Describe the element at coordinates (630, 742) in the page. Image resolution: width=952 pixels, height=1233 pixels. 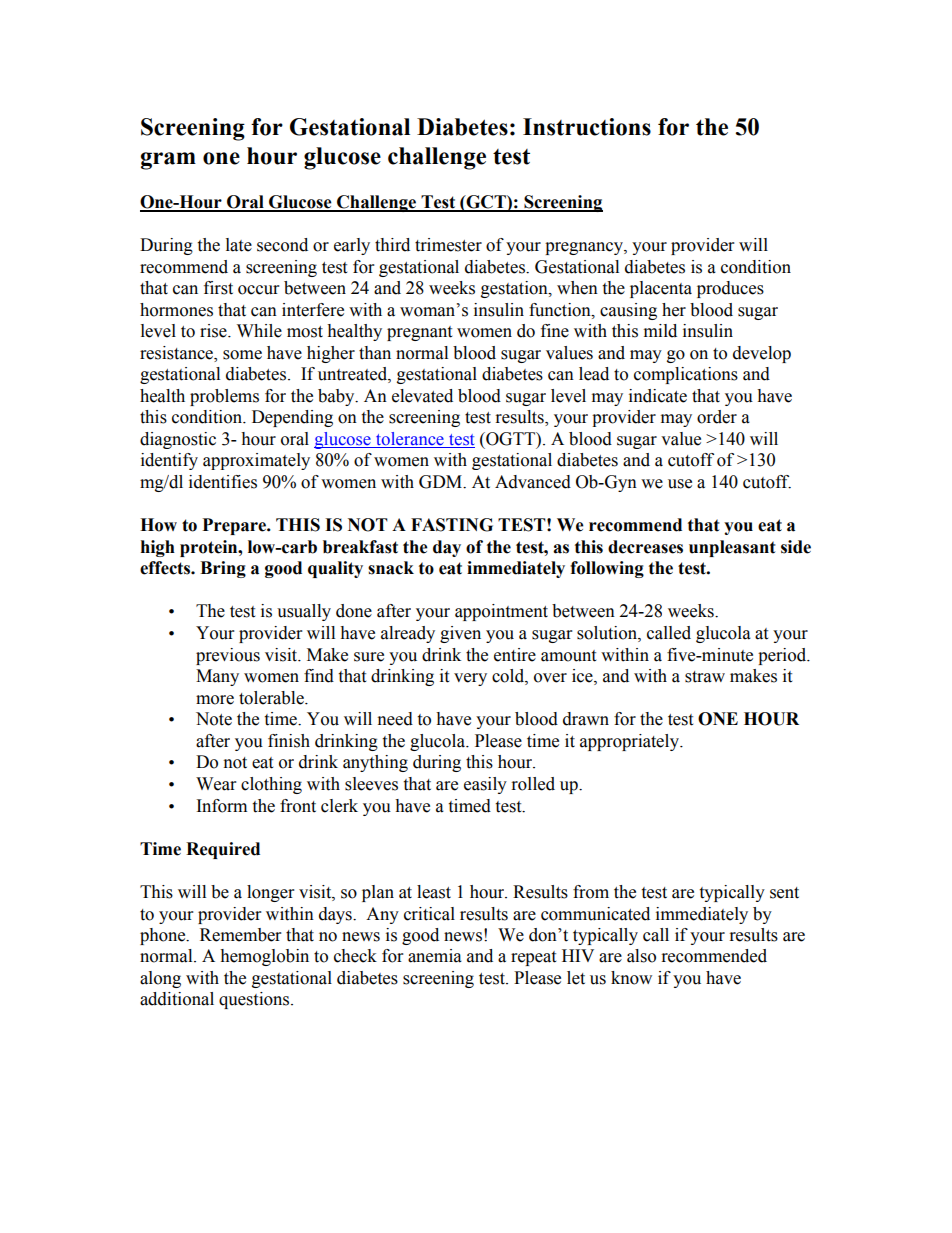
I see `appropriately` at that location.
